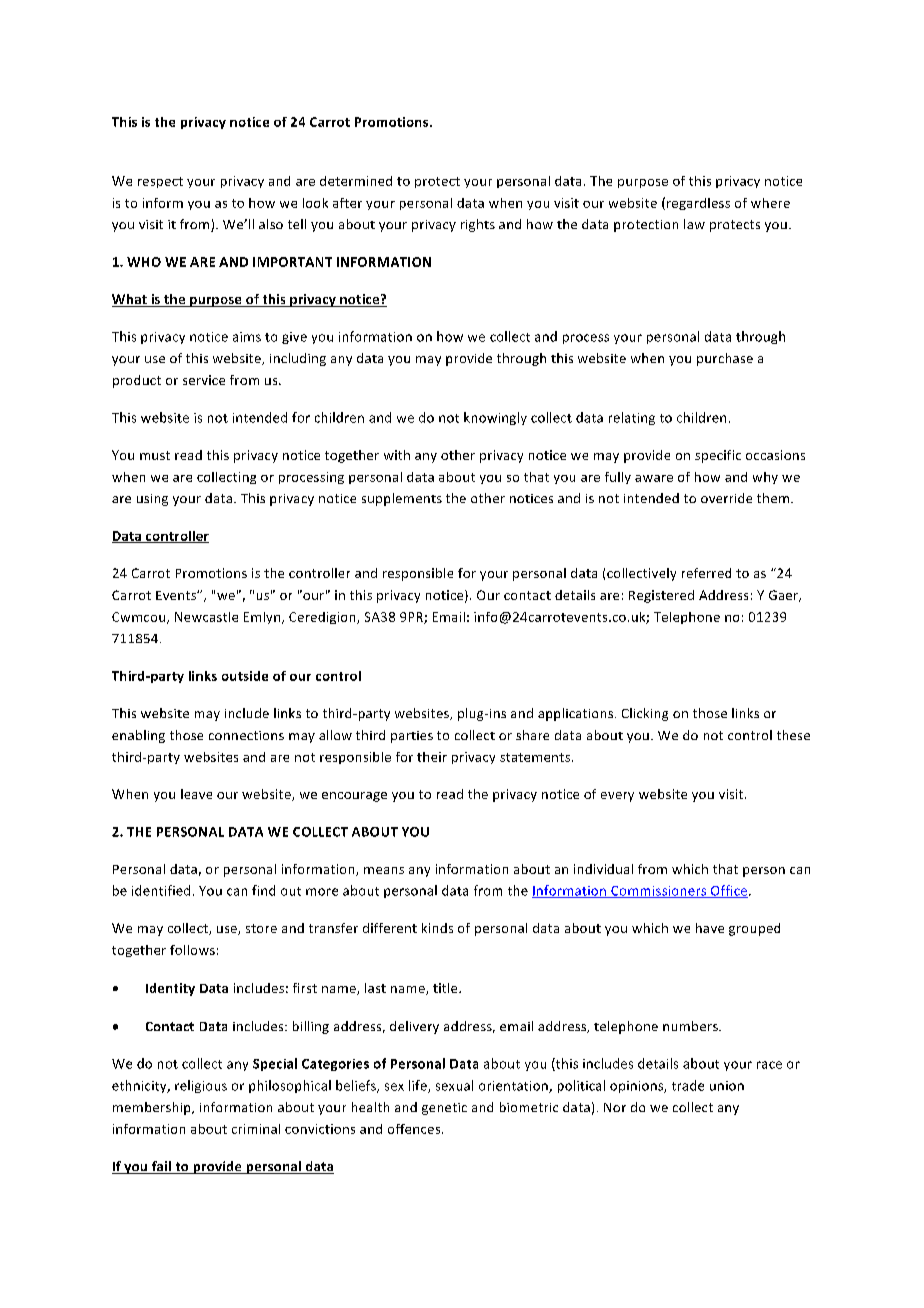 This screenshot has height=1308, width=924. I want to click on criminal, so click(256, 1129).
